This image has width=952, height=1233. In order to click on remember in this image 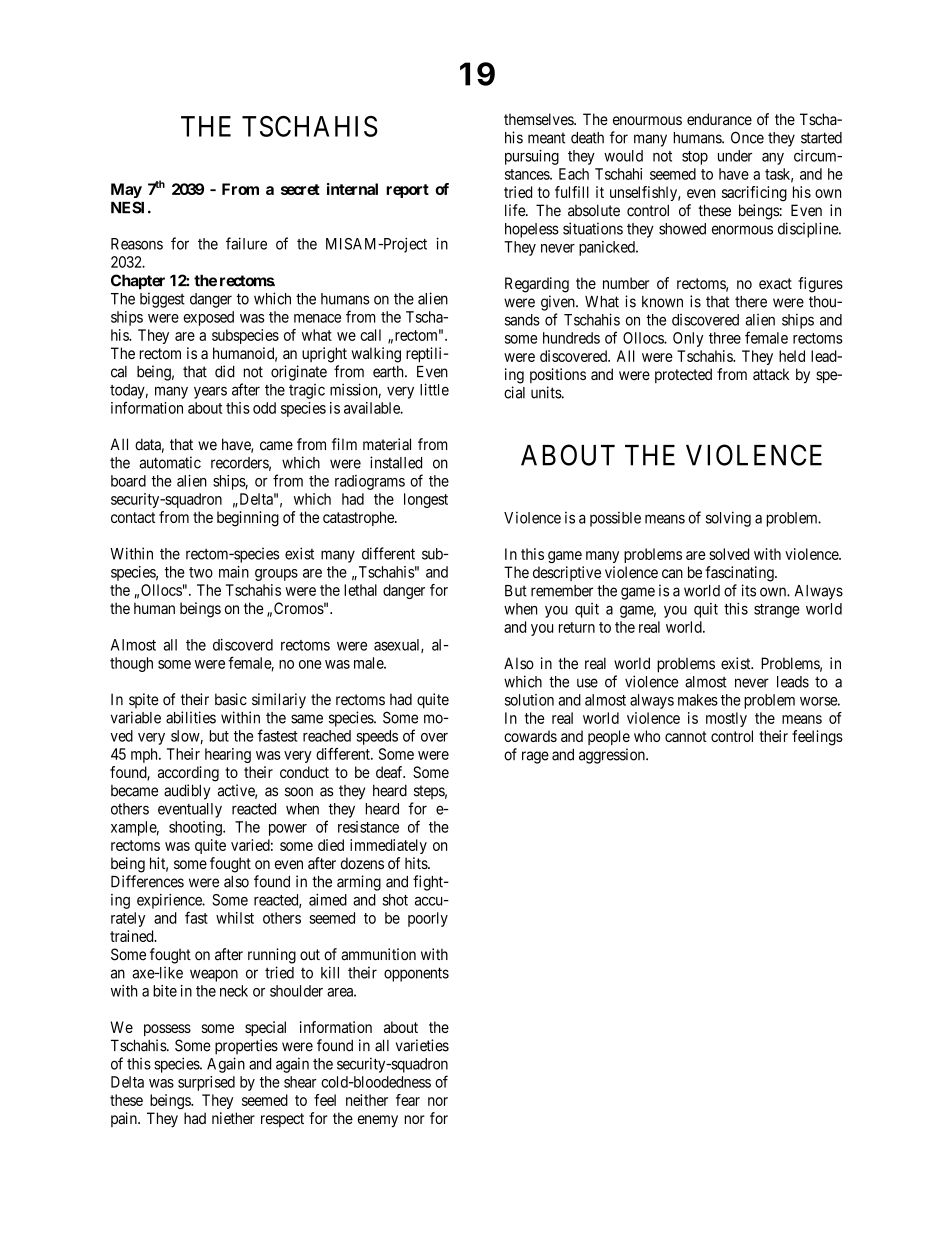, I will do `click(562, 591)`.
